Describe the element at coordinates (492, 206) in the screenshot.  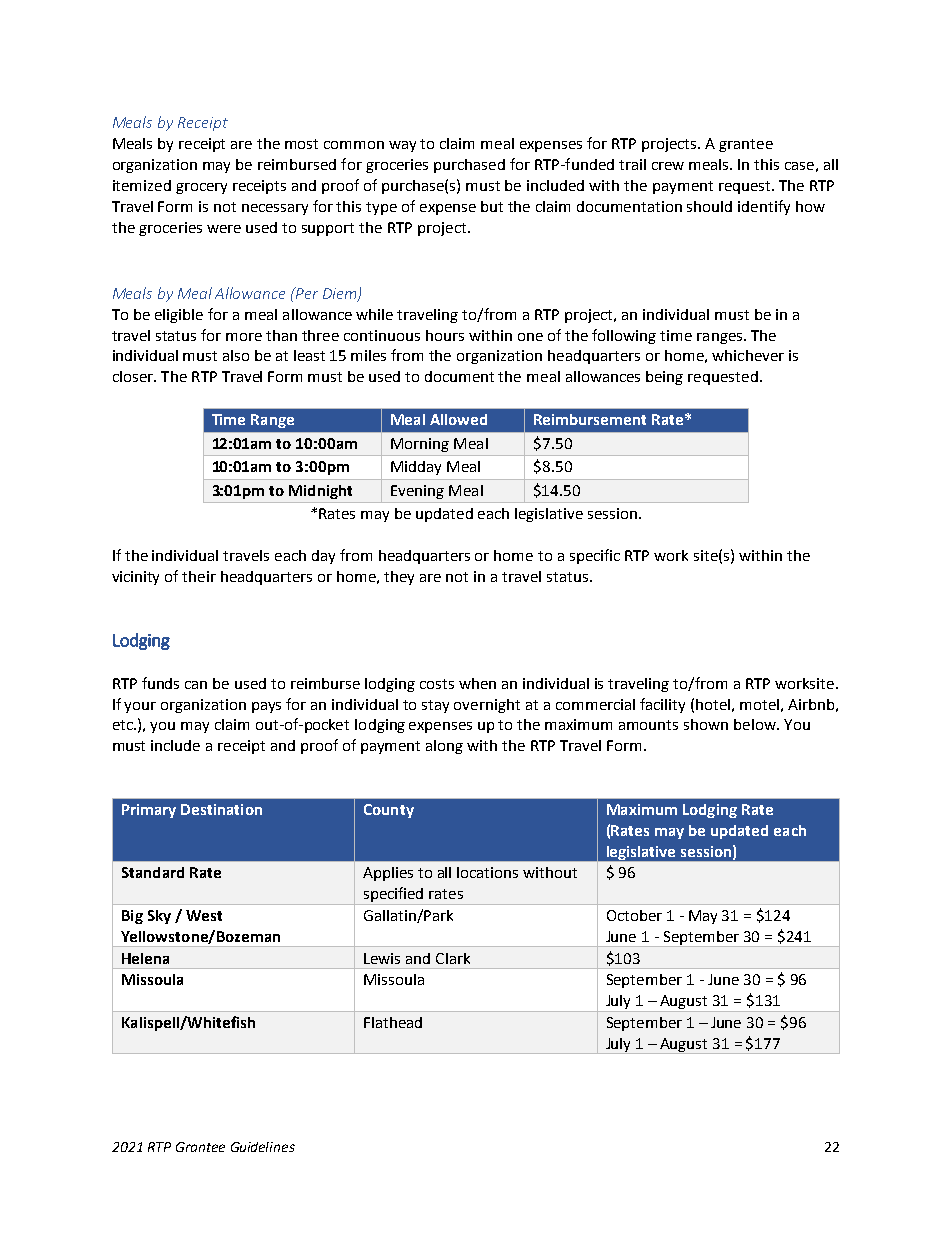
I see `but` at that location.
